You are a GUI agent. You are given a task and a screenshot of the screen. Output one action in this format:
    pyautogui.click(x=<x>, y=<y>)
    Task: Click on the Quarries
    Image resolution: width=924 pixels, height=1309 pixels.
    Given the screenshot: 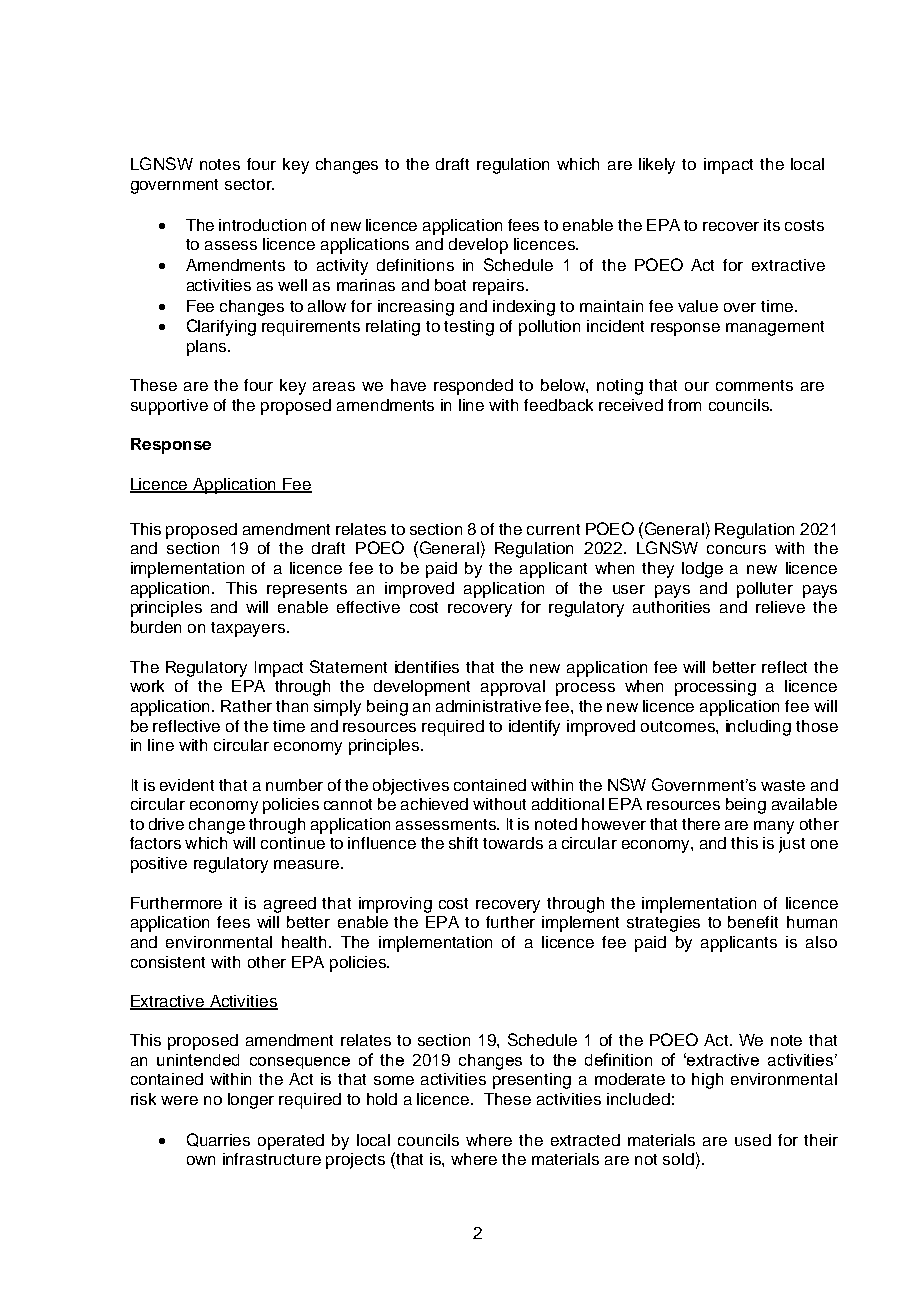 What is the action you would take?
    pyautogui.click(x=218, y=1140)
